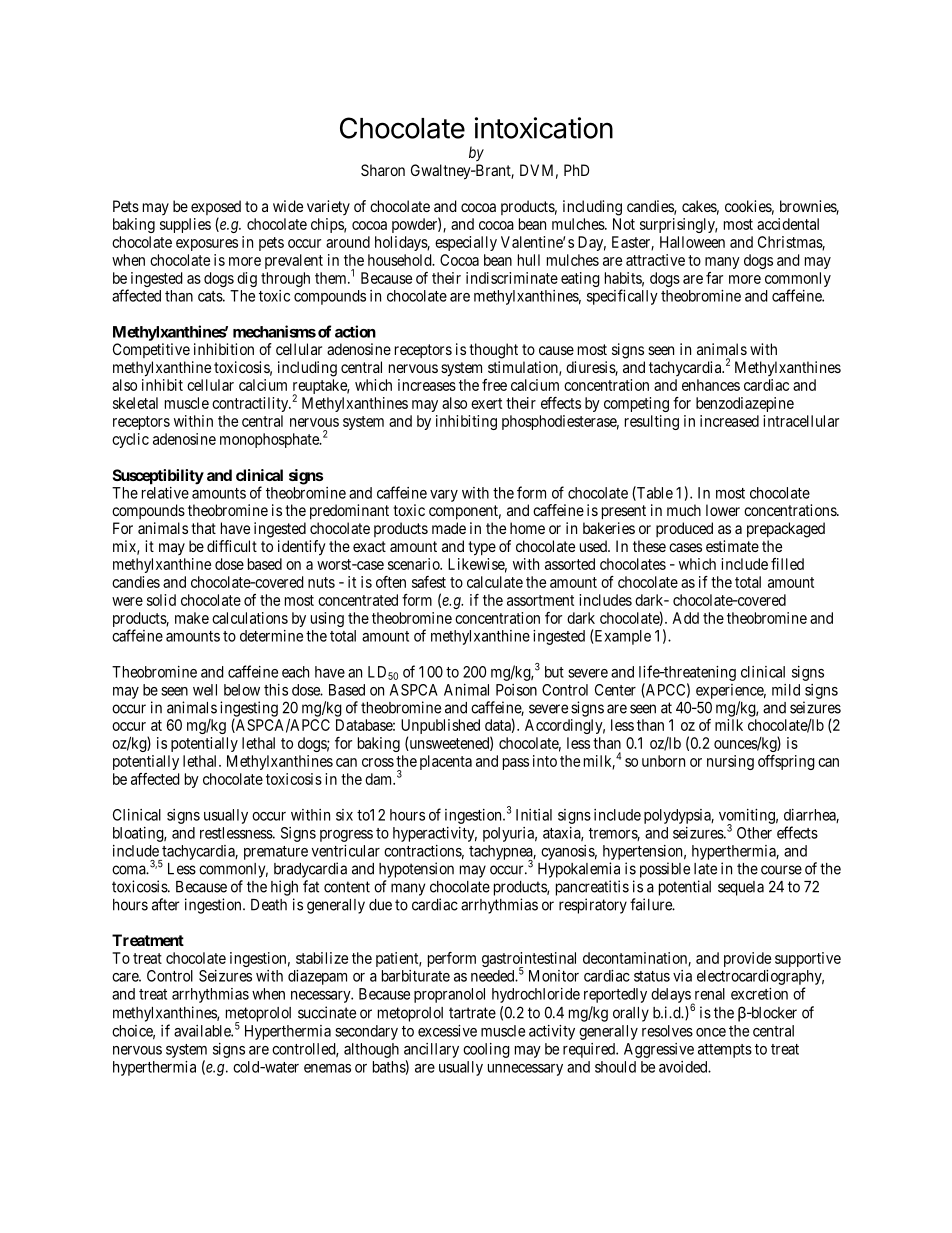 Image resolution: width=952 pixels, height=1233 pixels. Describe the element at coordinates (251, 404) in the screenshot. I see `contractility` at that location.
